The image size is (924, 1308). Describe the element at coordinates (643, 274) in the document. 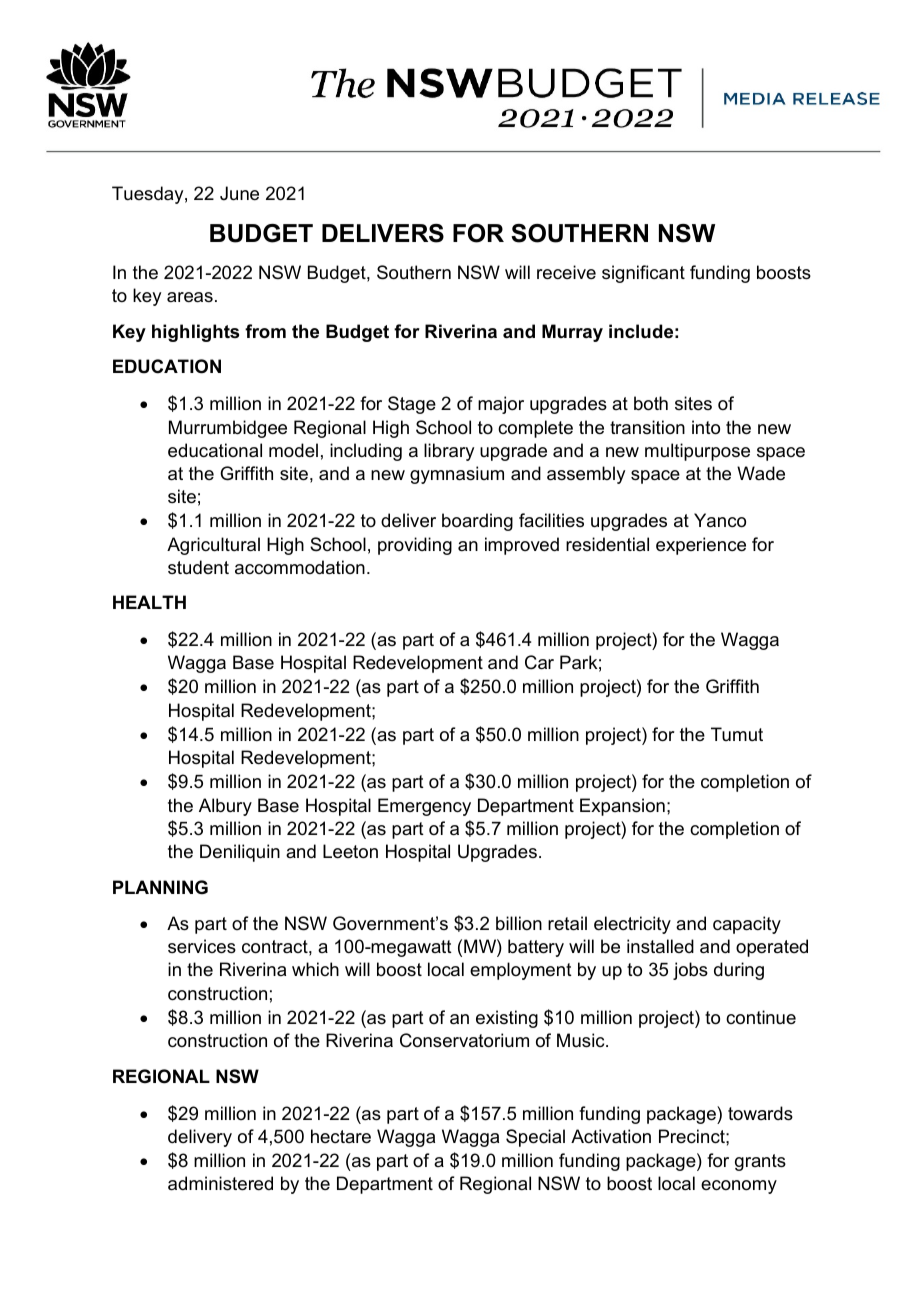

I see `significant` at that location.
